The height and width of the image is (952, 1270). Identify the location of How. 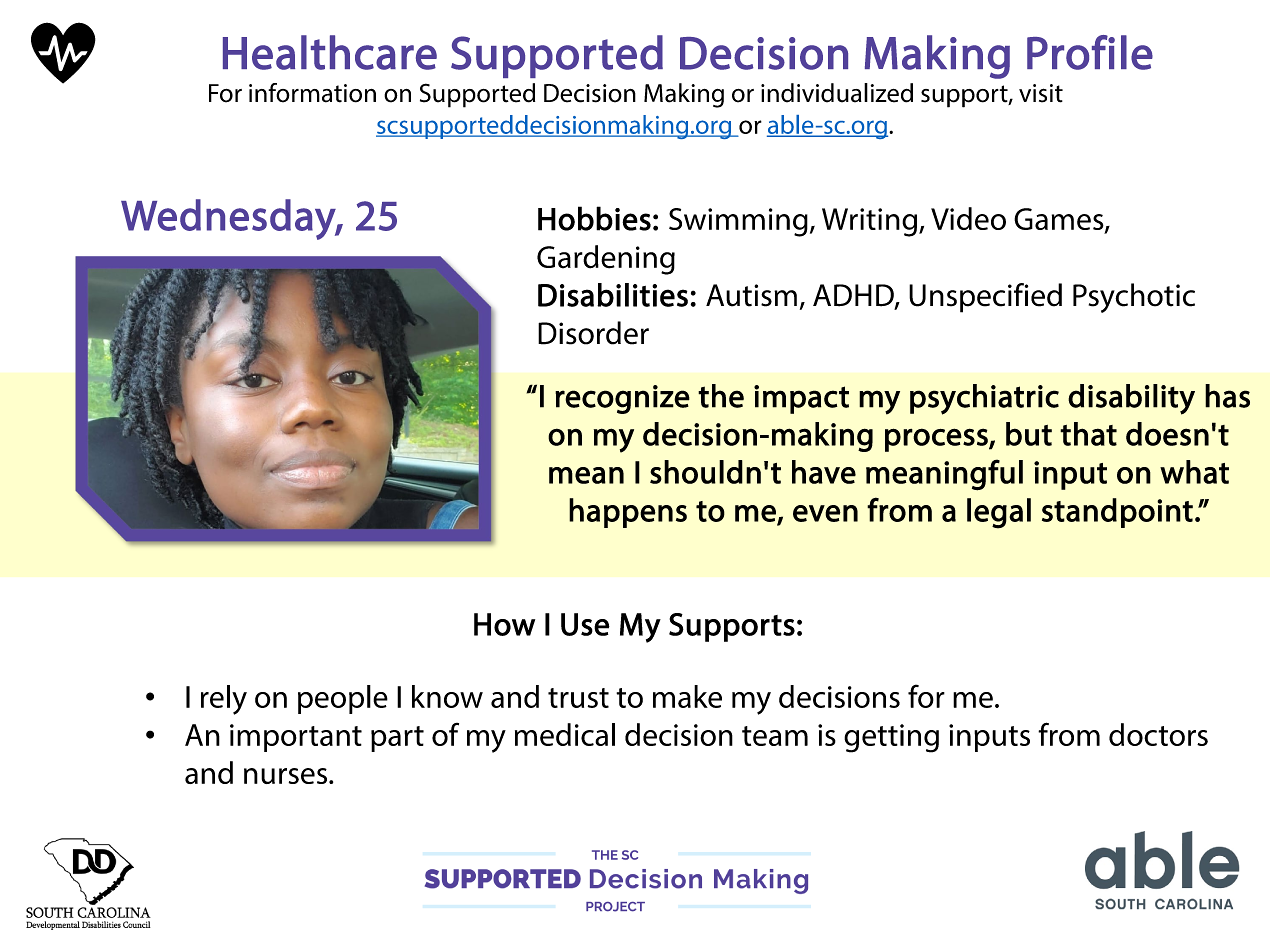
(504, 624).
